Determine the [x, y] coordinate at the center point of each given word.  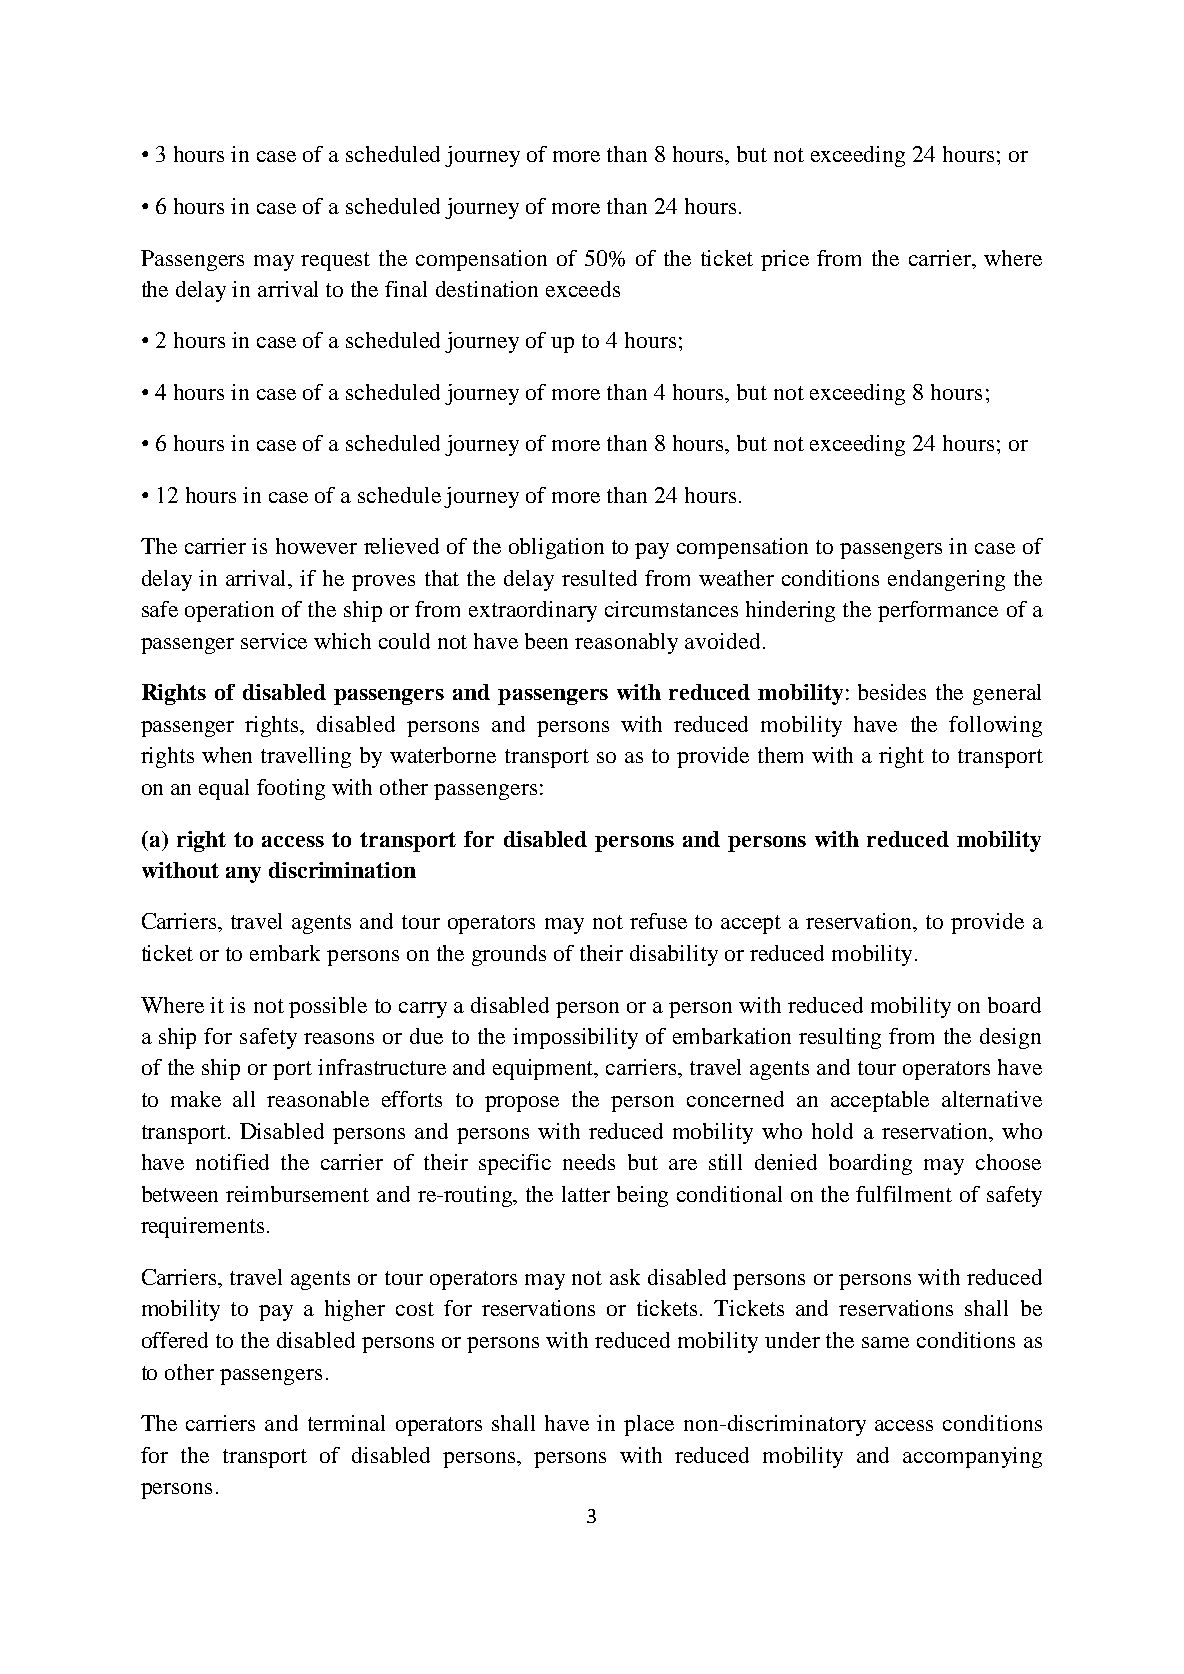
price [785, 260]
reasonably [626, 643]
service [274, 641]
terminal [346, 1423]
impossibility [575, 1038]
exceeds [583, 289]
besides [892, 692]
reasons [339, 1038]
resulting [840, 1038]
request [335, 261]
